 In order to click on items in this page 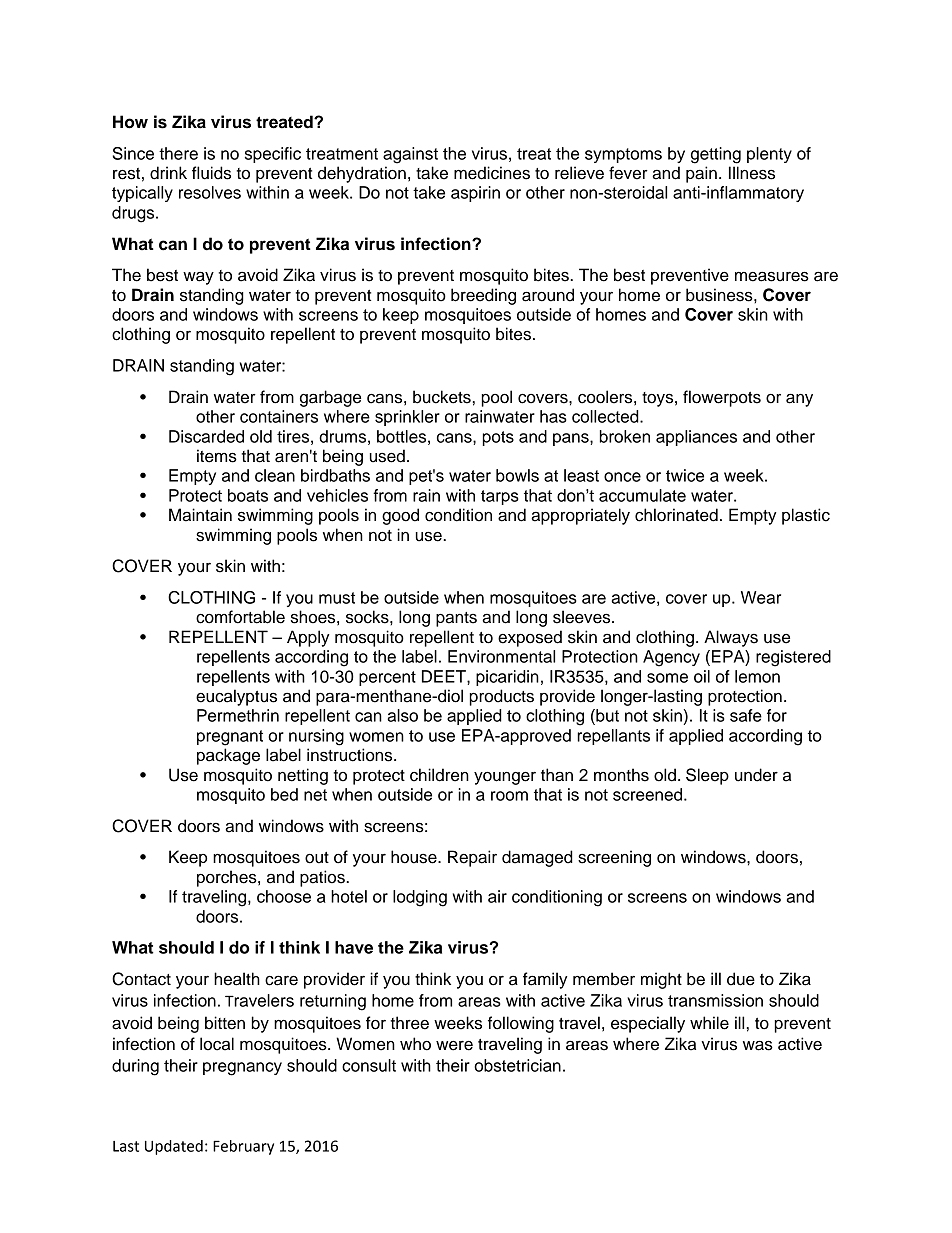, I will do `click(217, 456)`.
